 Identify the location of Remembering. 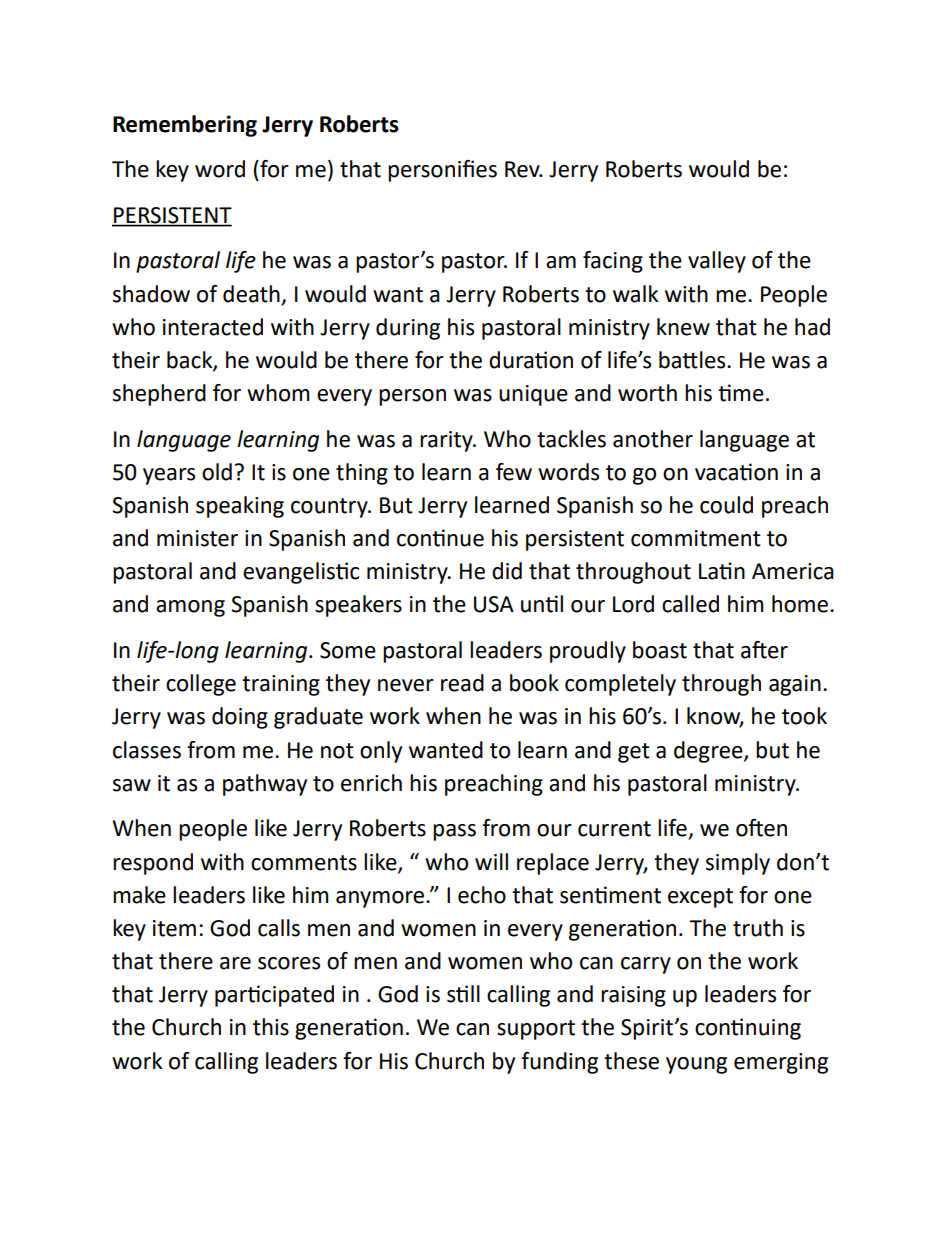
(185, 126).
